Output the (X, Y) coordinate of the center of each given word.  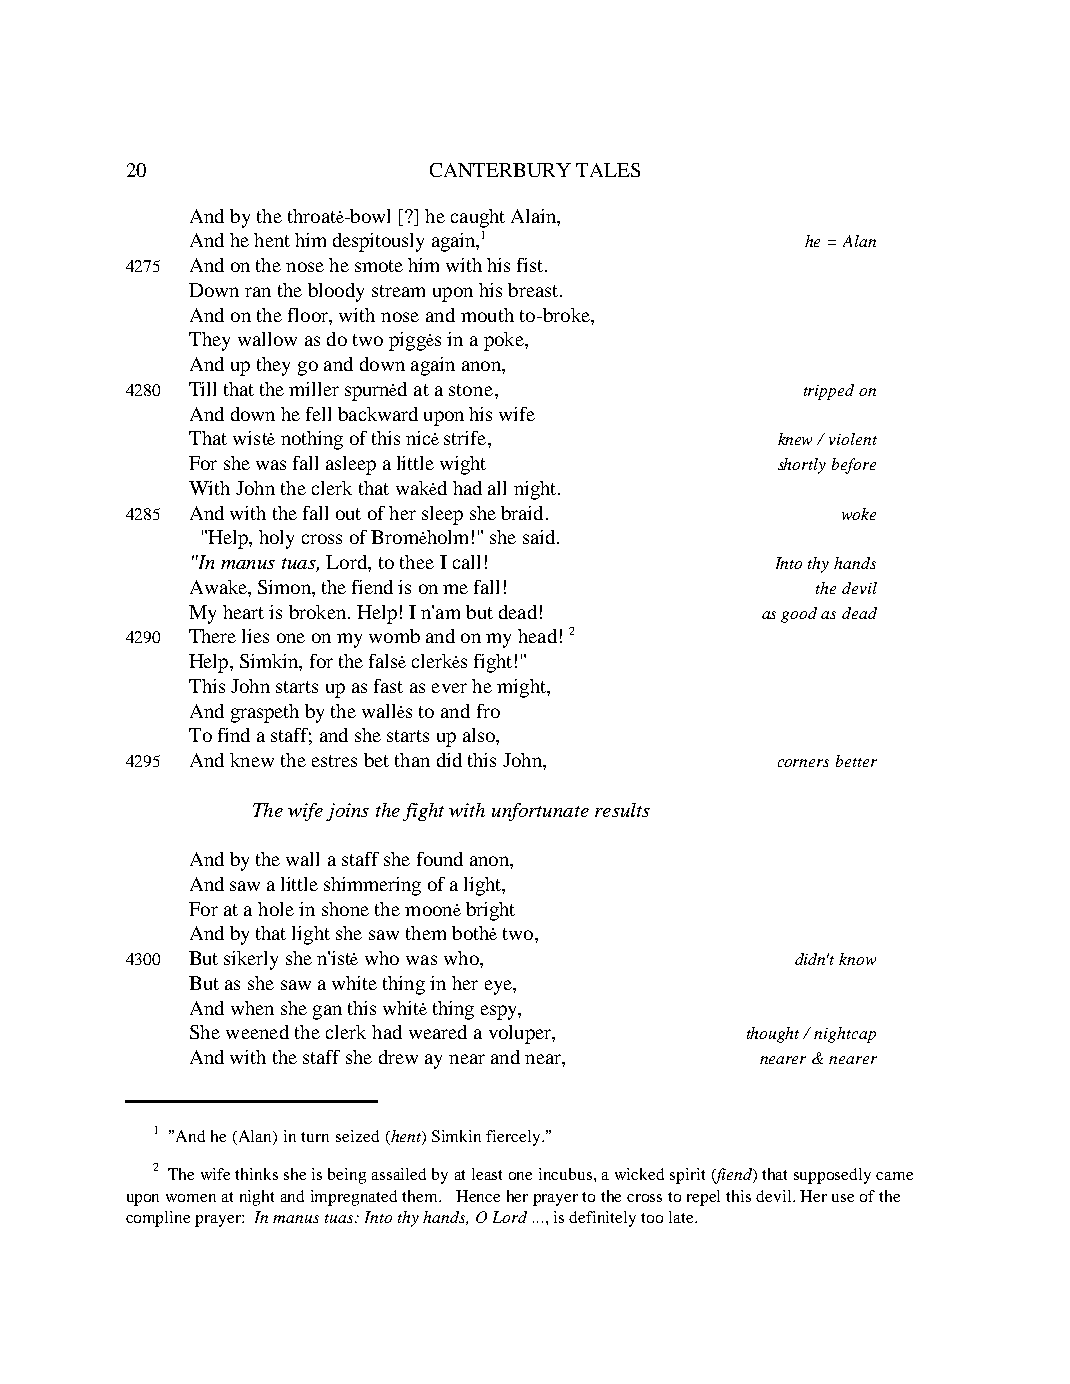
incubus (567, 1174)
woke (859, 514)
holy (276, 539)
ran (258, 292)
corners (803, 763)
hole (276, 909)
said (539, 537)
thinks (256, 1174)
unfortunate (540, 812)
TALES (608, 170)
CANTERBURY (500, 170)
